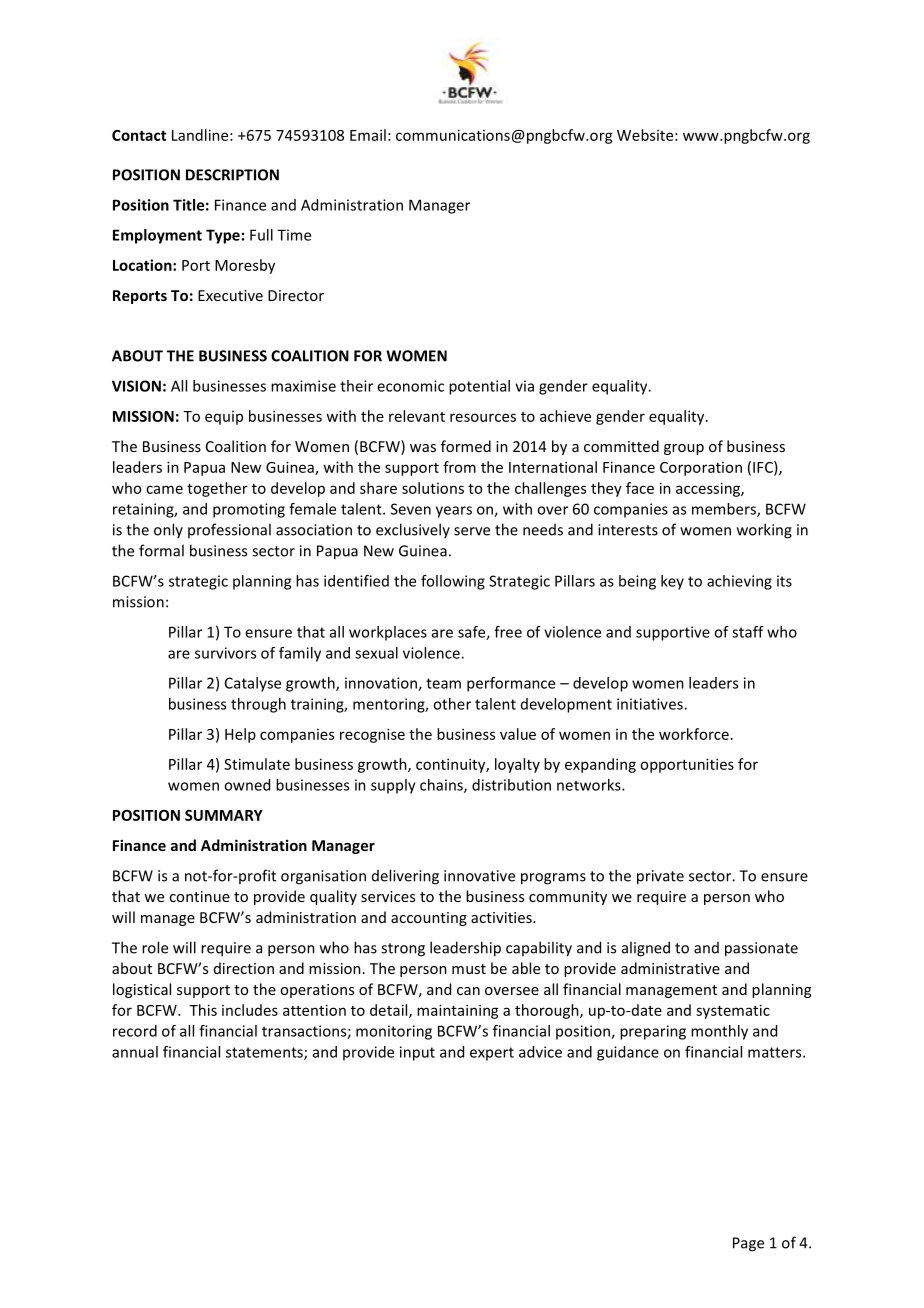  I want to click on formed, so click(466, 446).
